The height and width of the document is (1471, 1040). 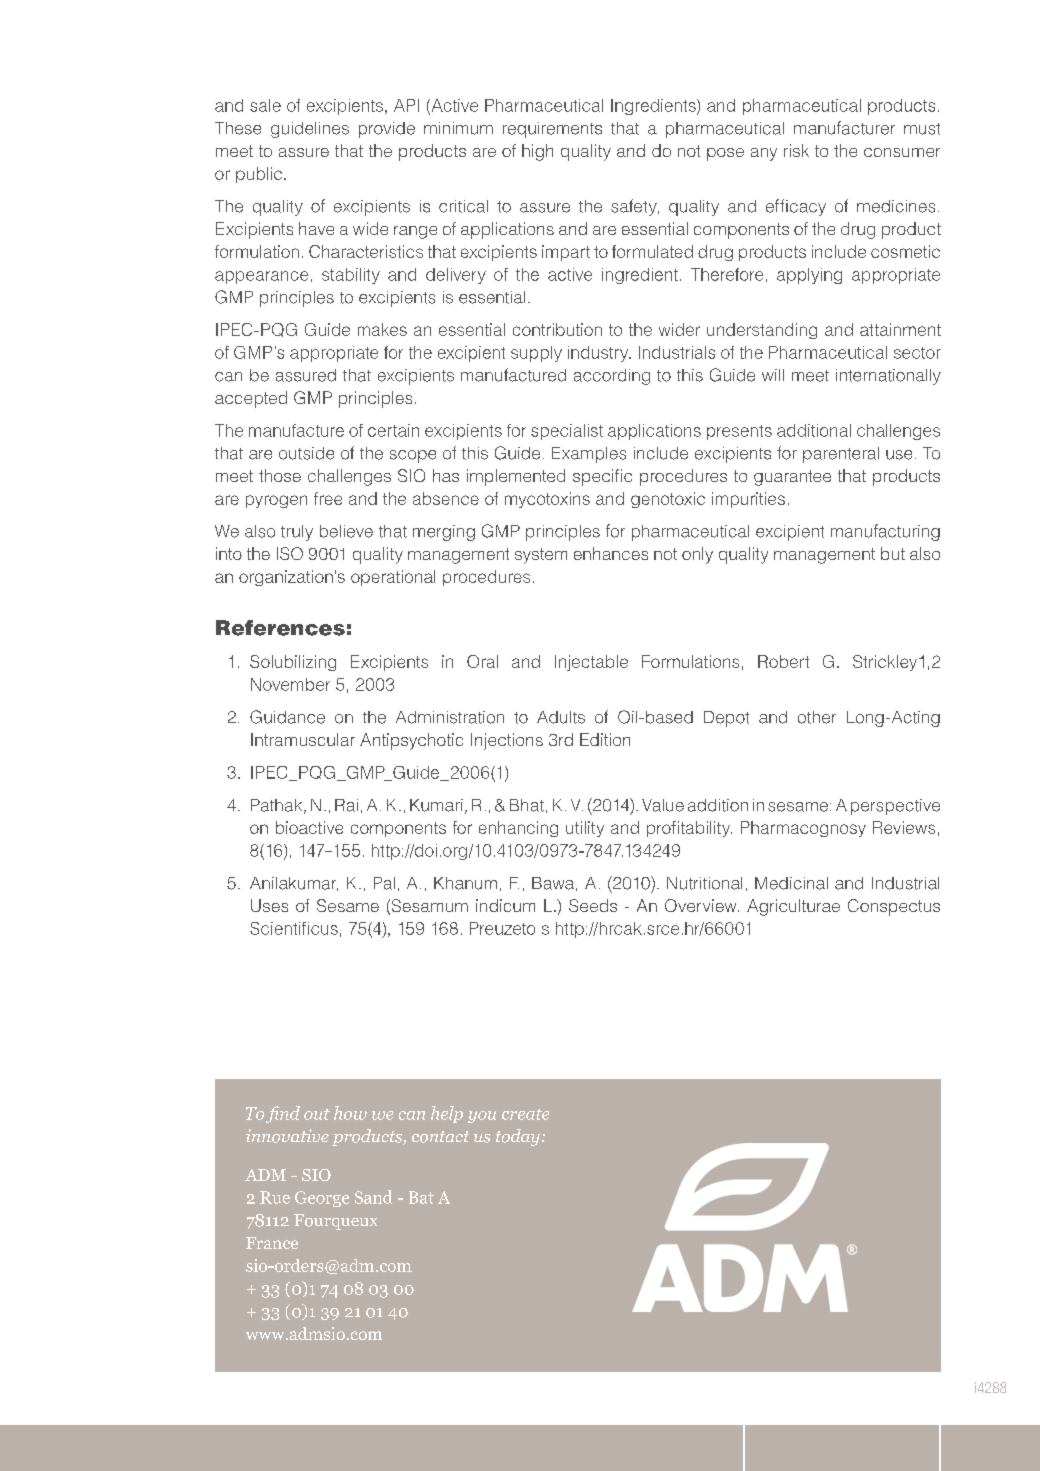 What do you see at coordinates (328, 498) in the document?
I see `free` at bounding box center [328, 498].
